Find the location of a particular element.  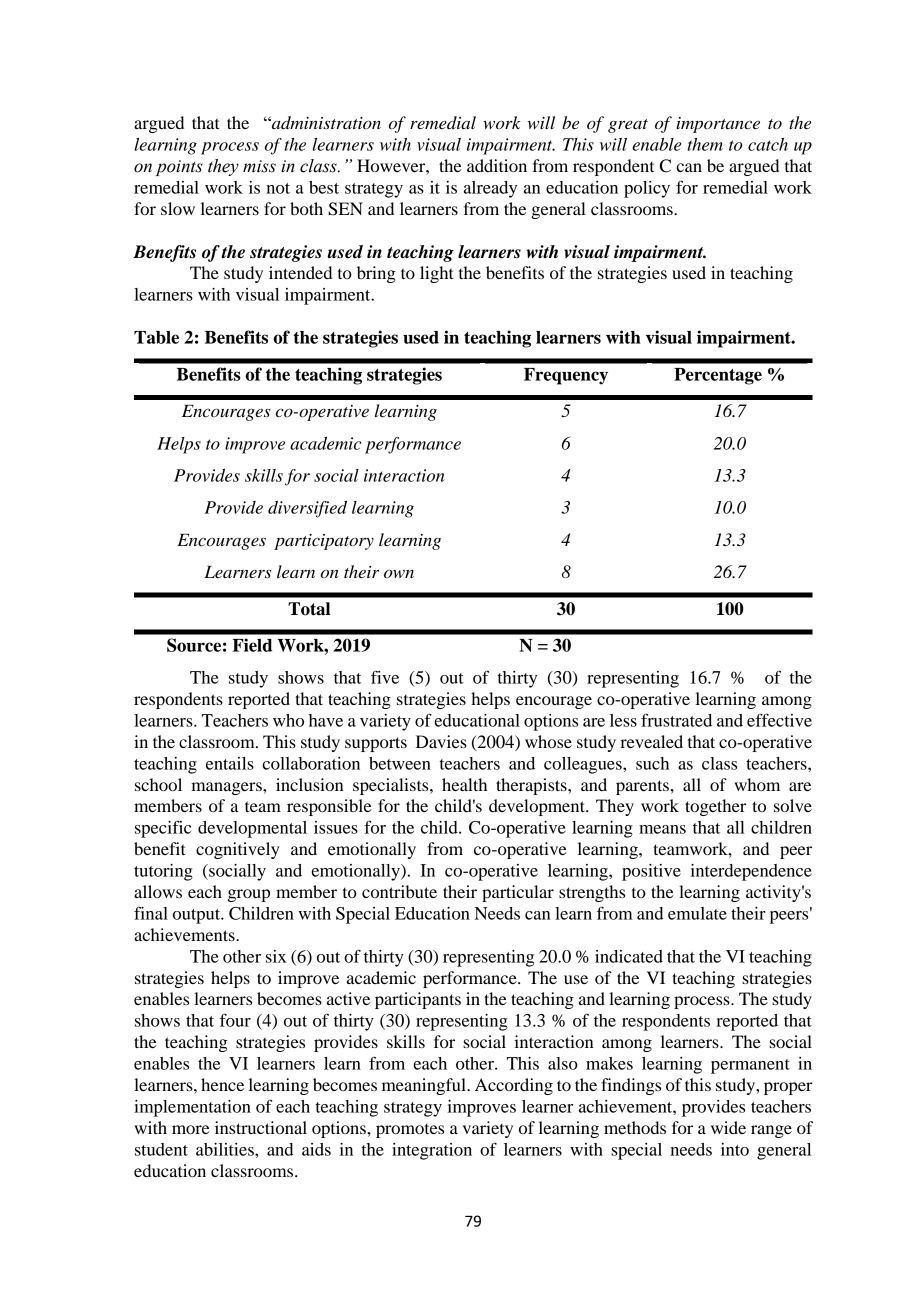

Table is located at coordinates (156, 337).
